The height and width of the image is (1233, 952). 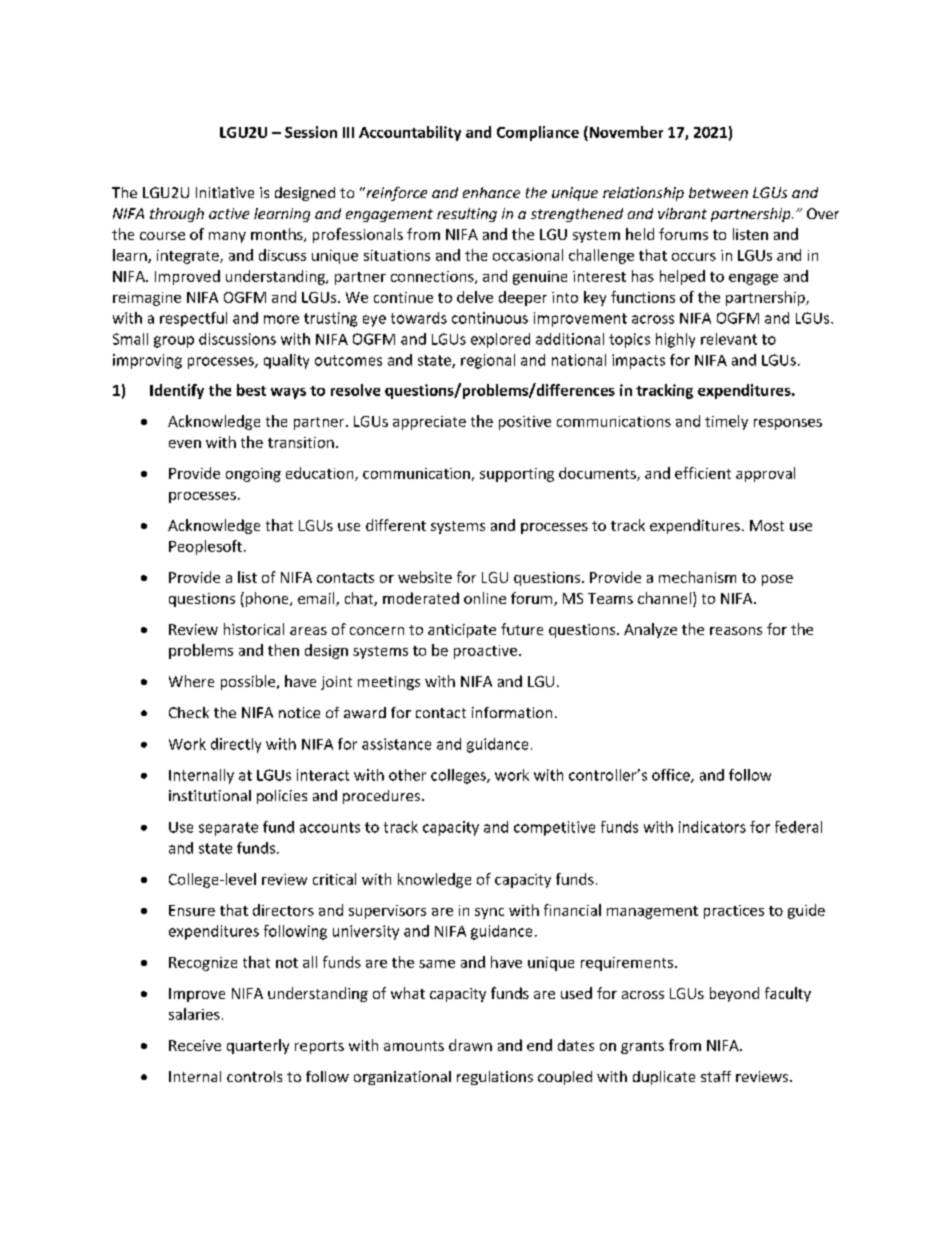 I want to click on Initiative, so click(x=225, y=192).
